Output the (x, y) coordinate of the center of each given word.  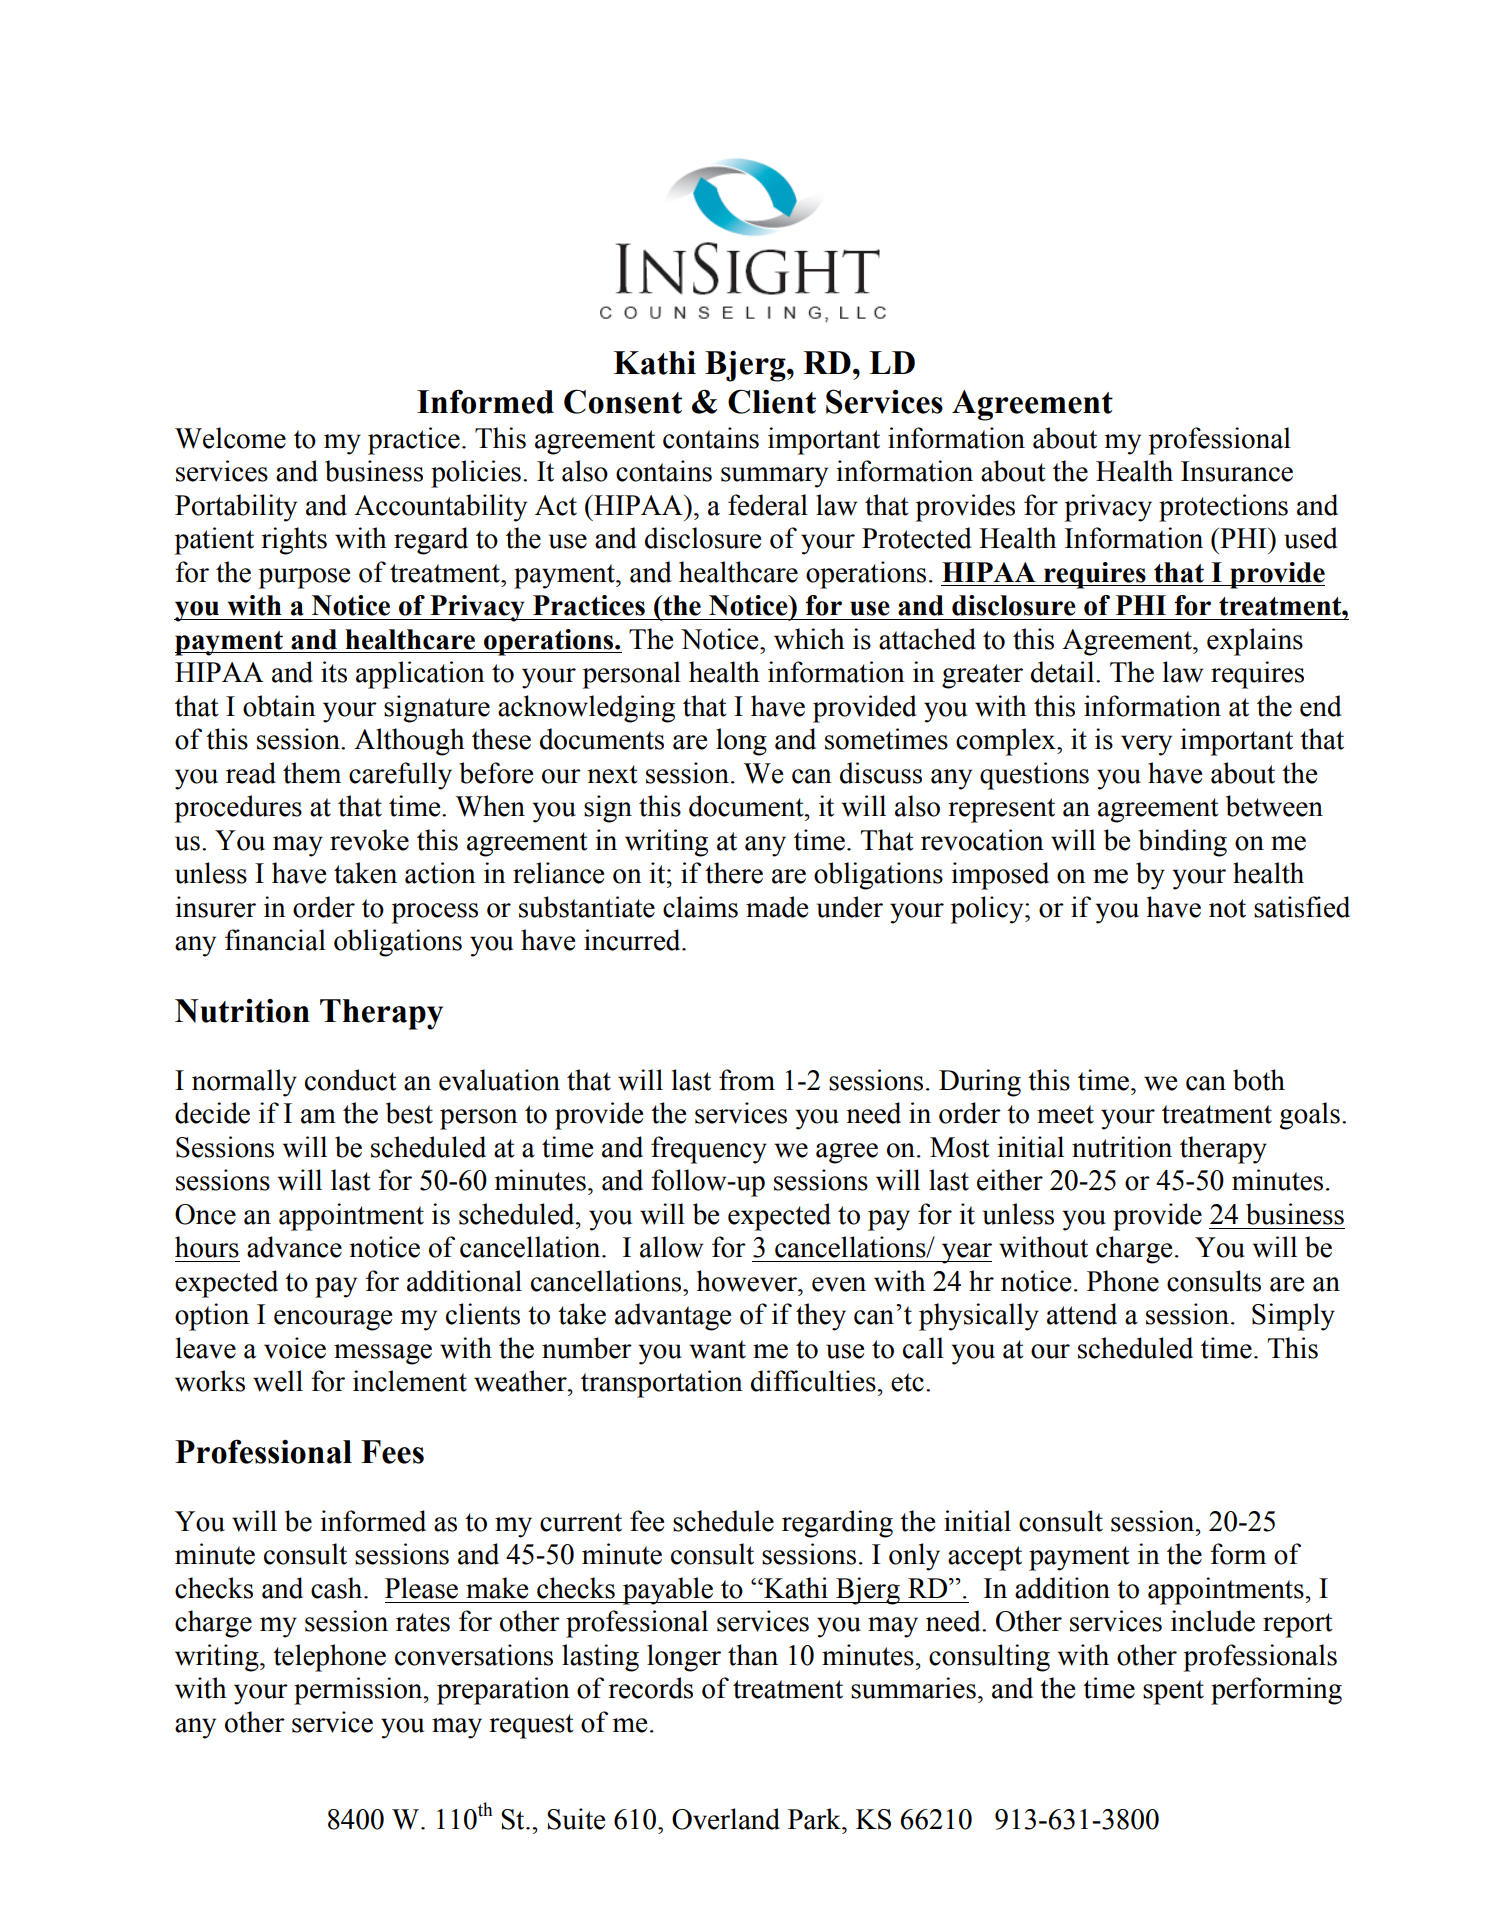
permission (359, 1691)
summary (774, 477)
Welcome (230, 438)
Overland (726, 1819)
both (1259, 1080)
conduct (351, 1080)
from (747, 1080)
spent (1173, 1692)
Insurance (1237, 471)
